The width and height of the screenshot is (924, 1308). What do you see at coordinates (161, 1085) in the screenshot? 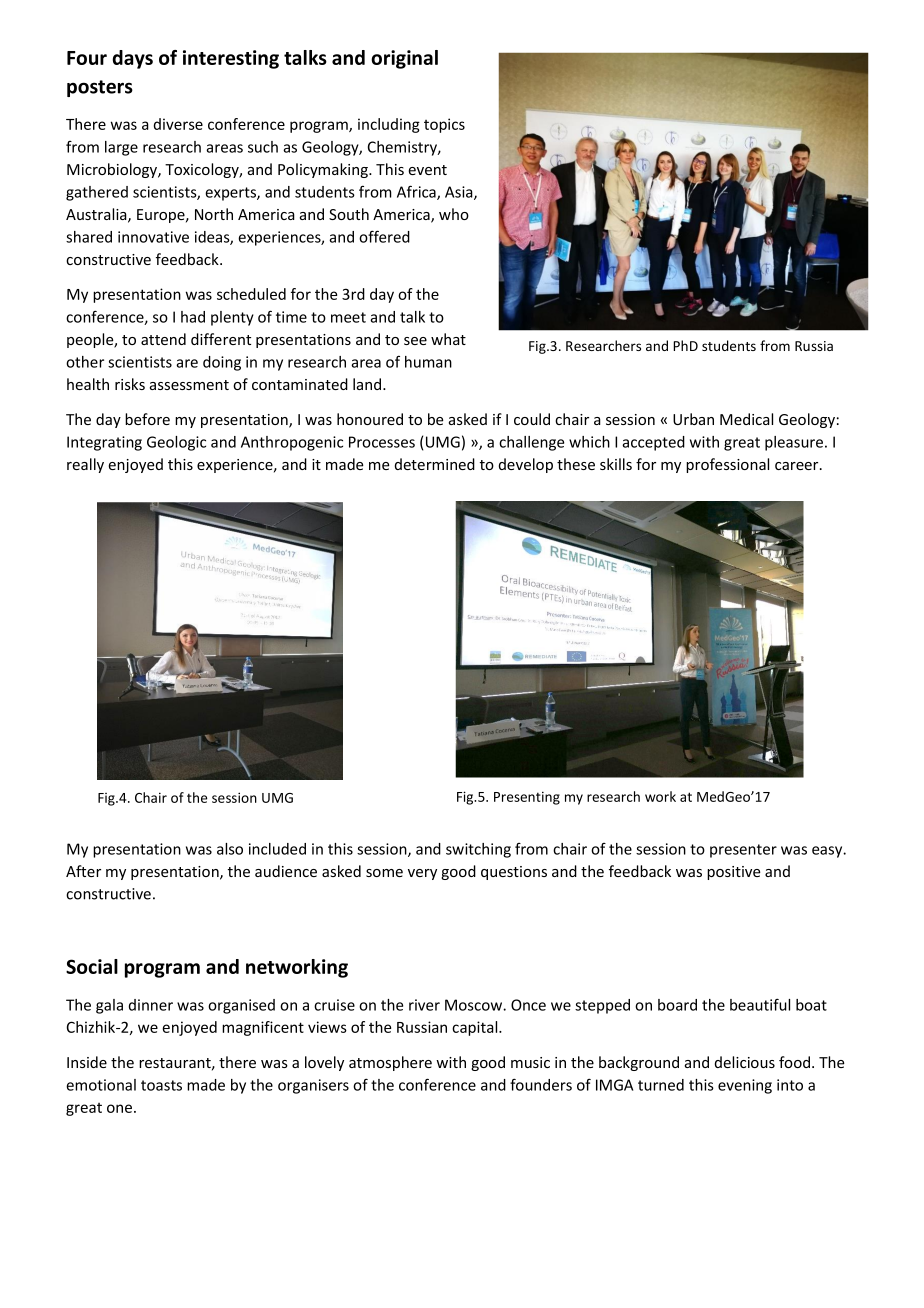
I see `toasts` at bounding box center [161, 1085].
